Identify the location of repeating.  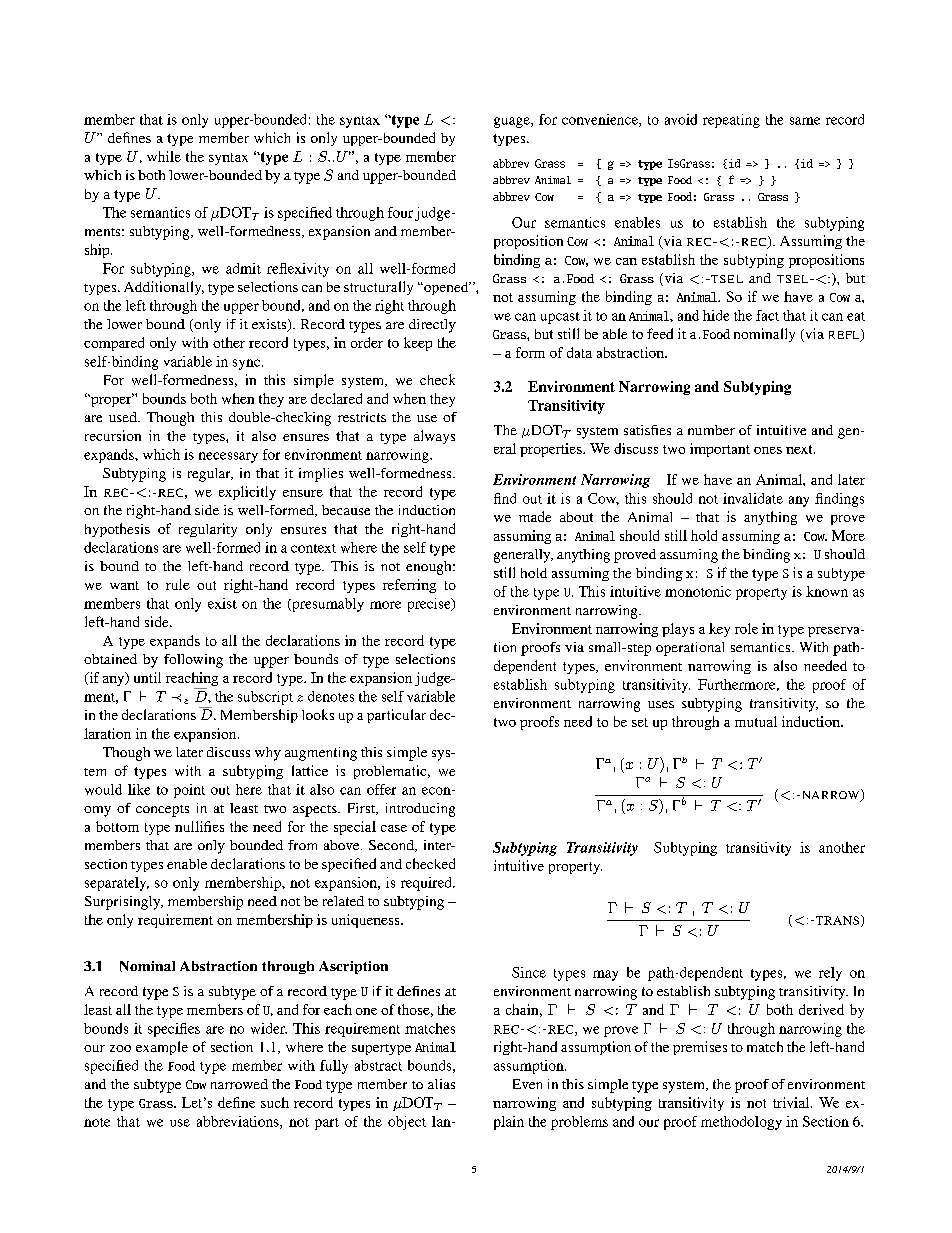
(731, 121).
